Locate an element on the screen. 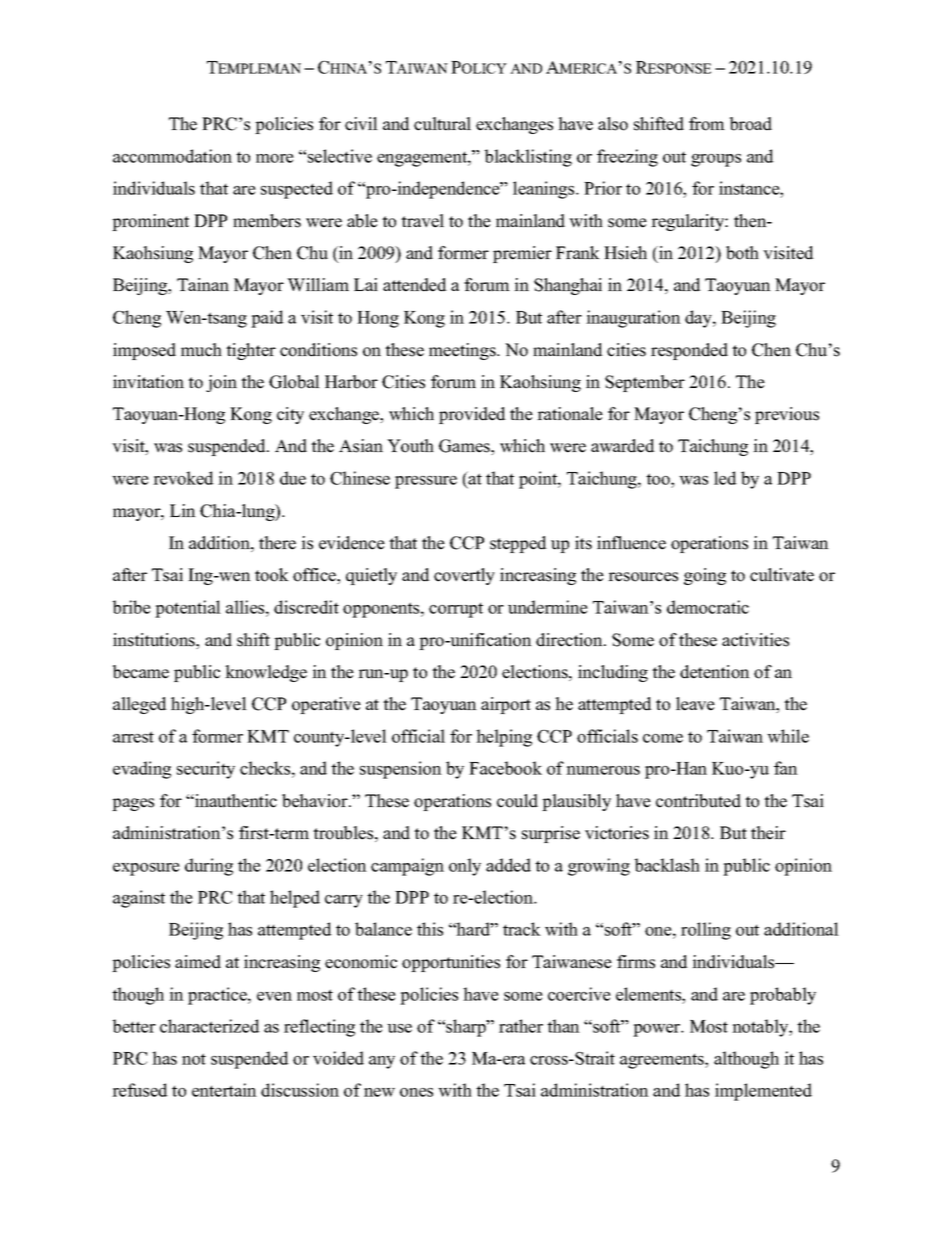 The width and height of the screenshot is (952, 1233). revoked is located at coordinates (183, 478).
